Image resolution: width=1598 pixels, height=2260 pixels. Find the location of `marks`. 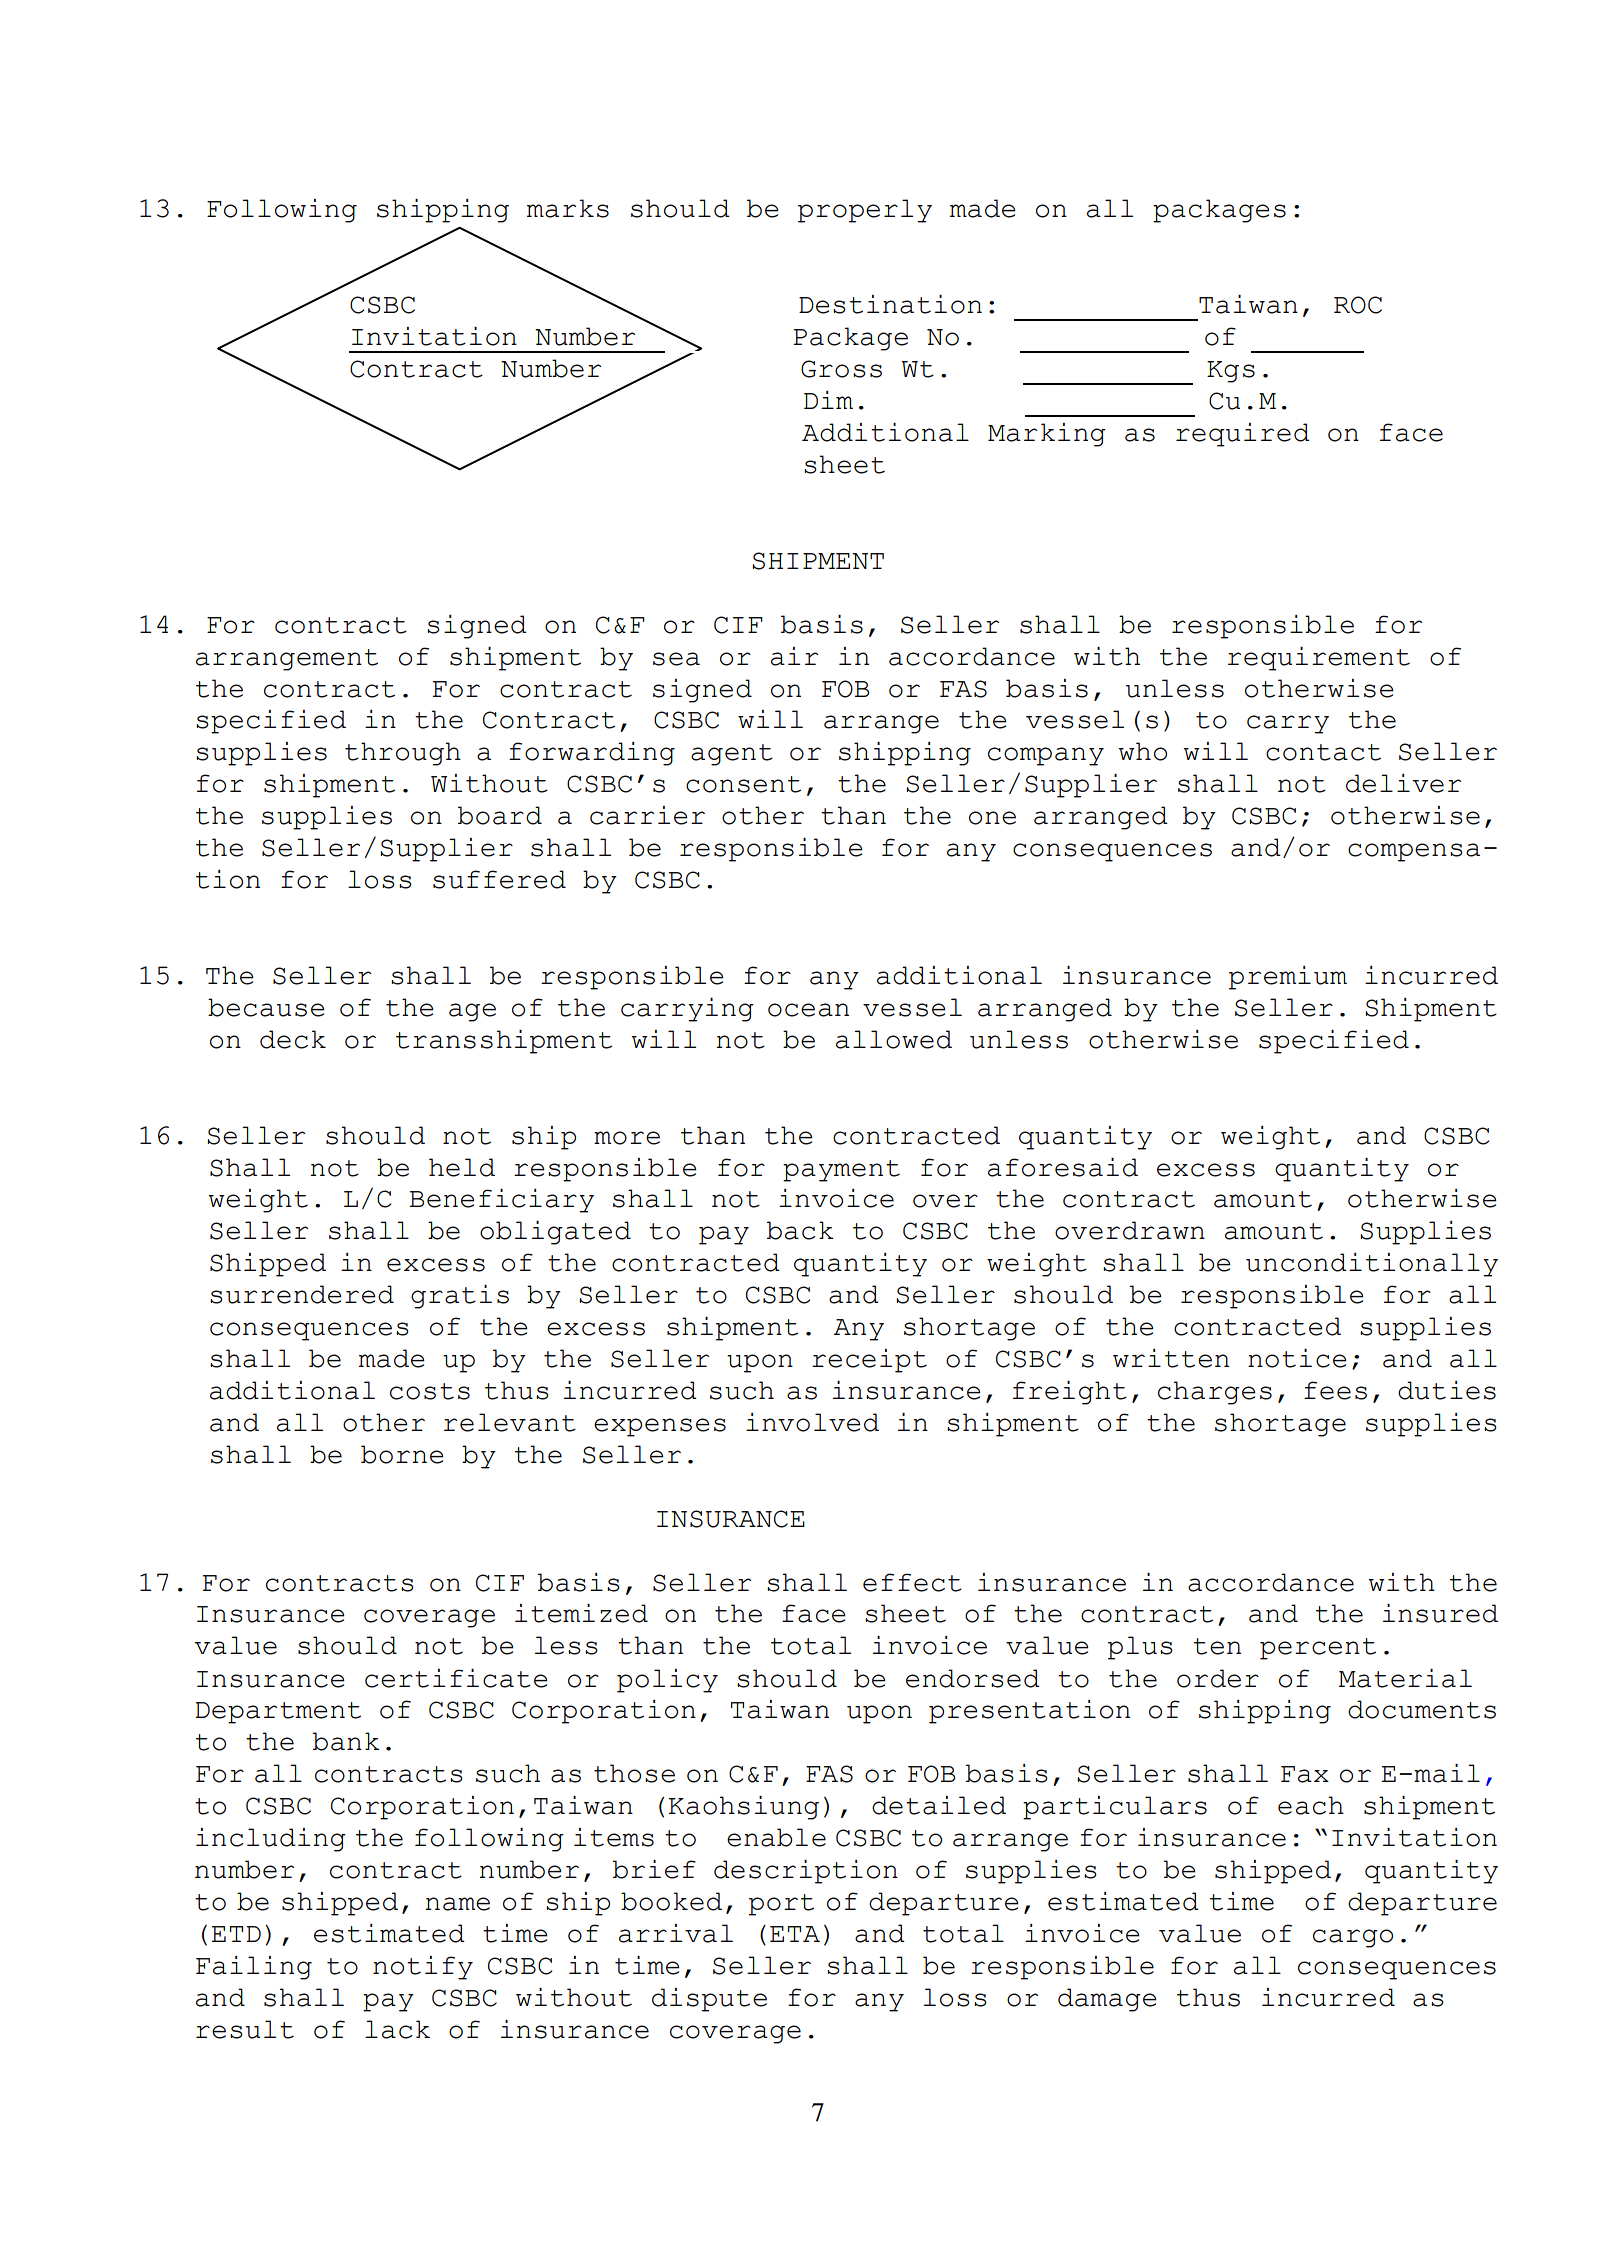

marks is located at coordinates (568, 208).
